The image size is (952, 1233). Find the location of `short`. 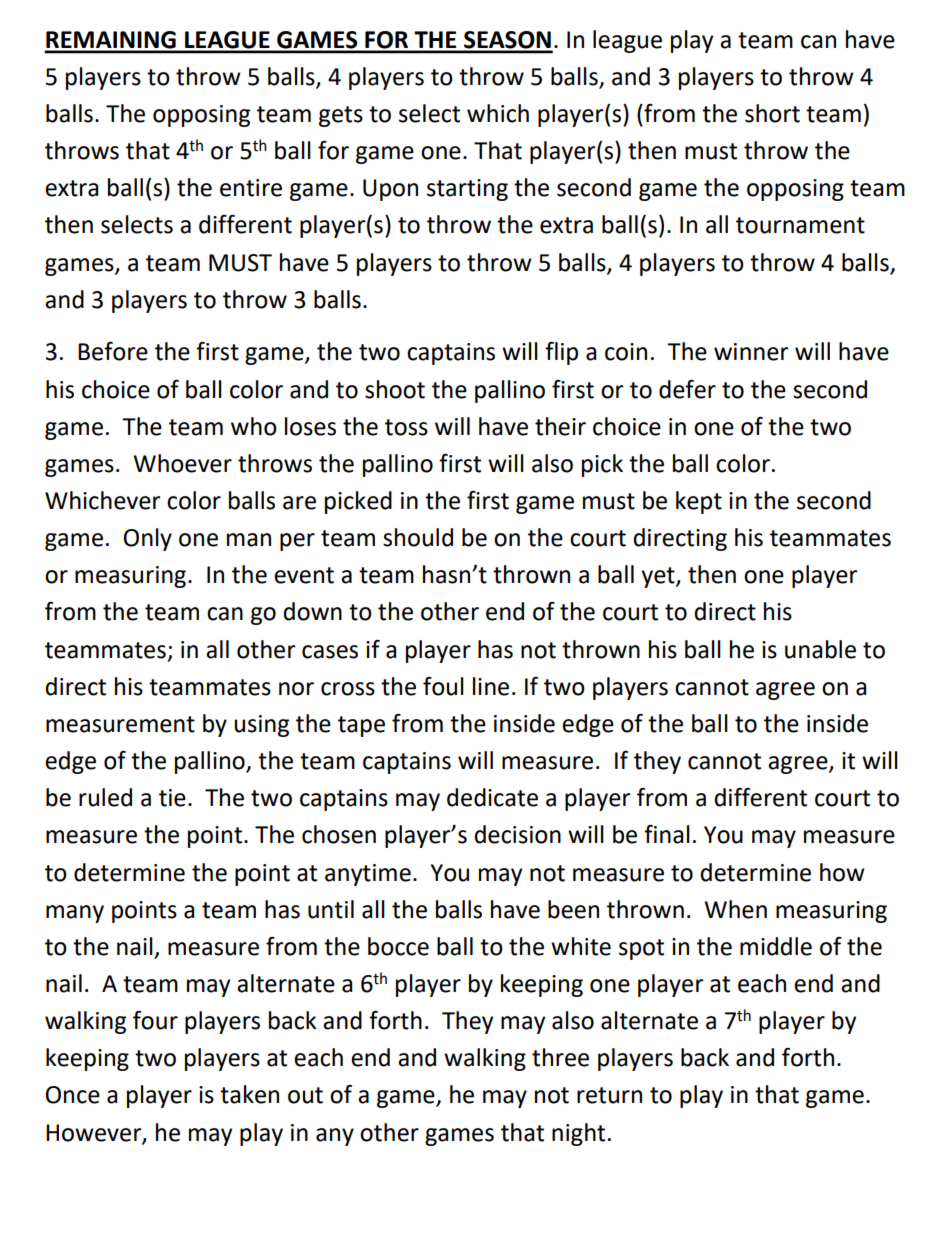

short is located at coordinates (772, 113).
